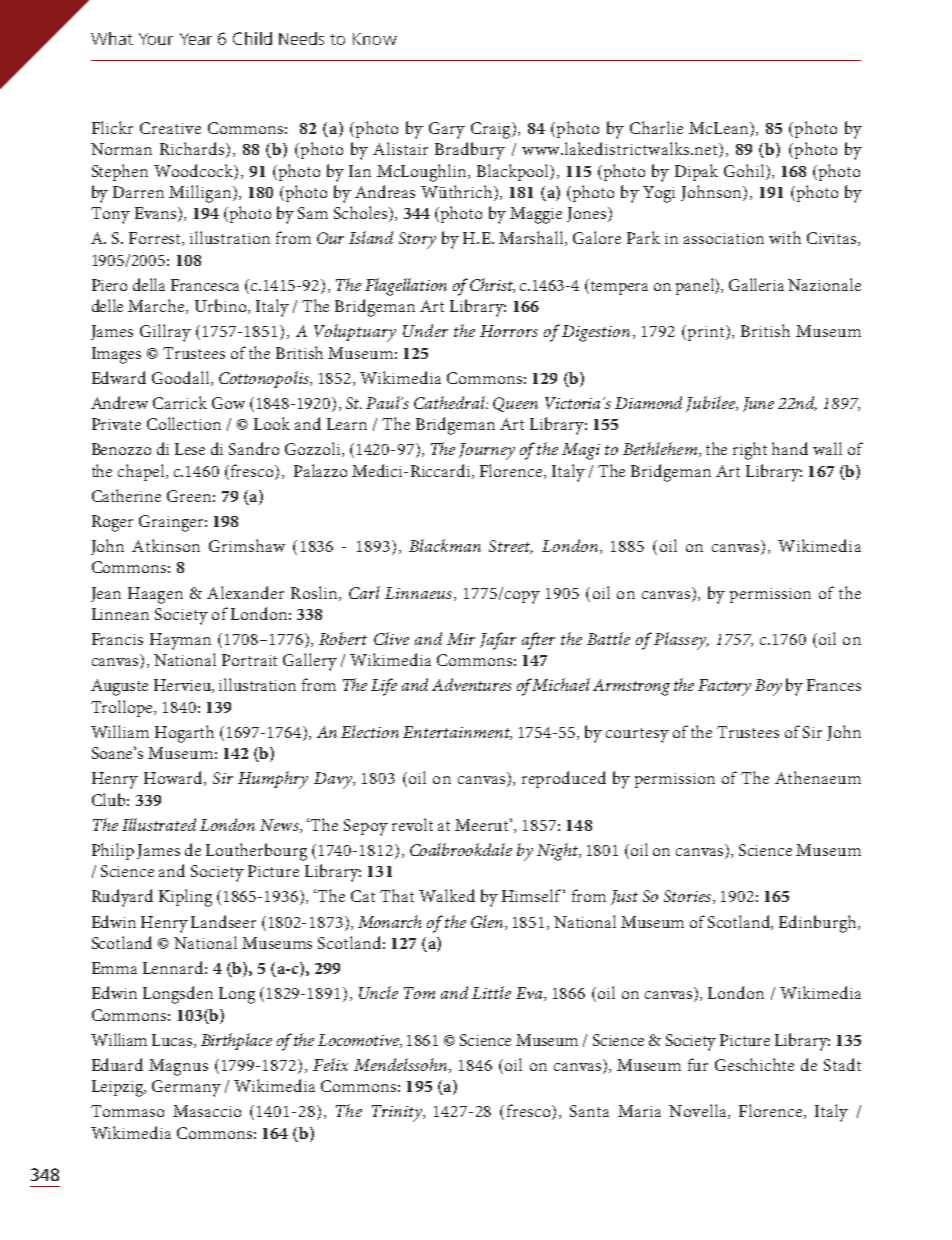 The width and height of the image is (952, 1240). Describe the element at coordinates (398, 1113) in the image. I see `Trinity` at that location.
